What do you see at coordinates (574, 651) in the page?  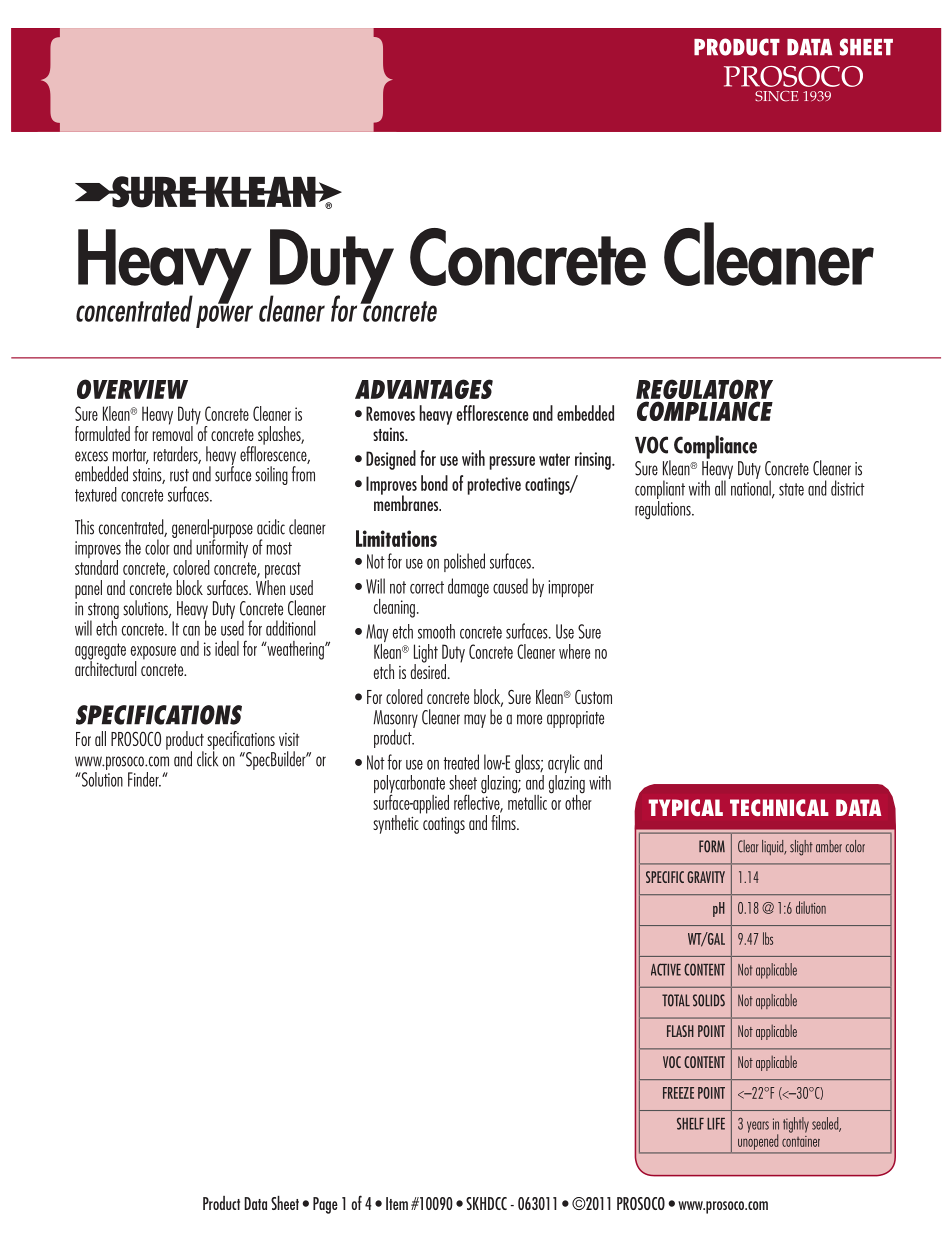 I see `where` at bounding box center [574, 651].
